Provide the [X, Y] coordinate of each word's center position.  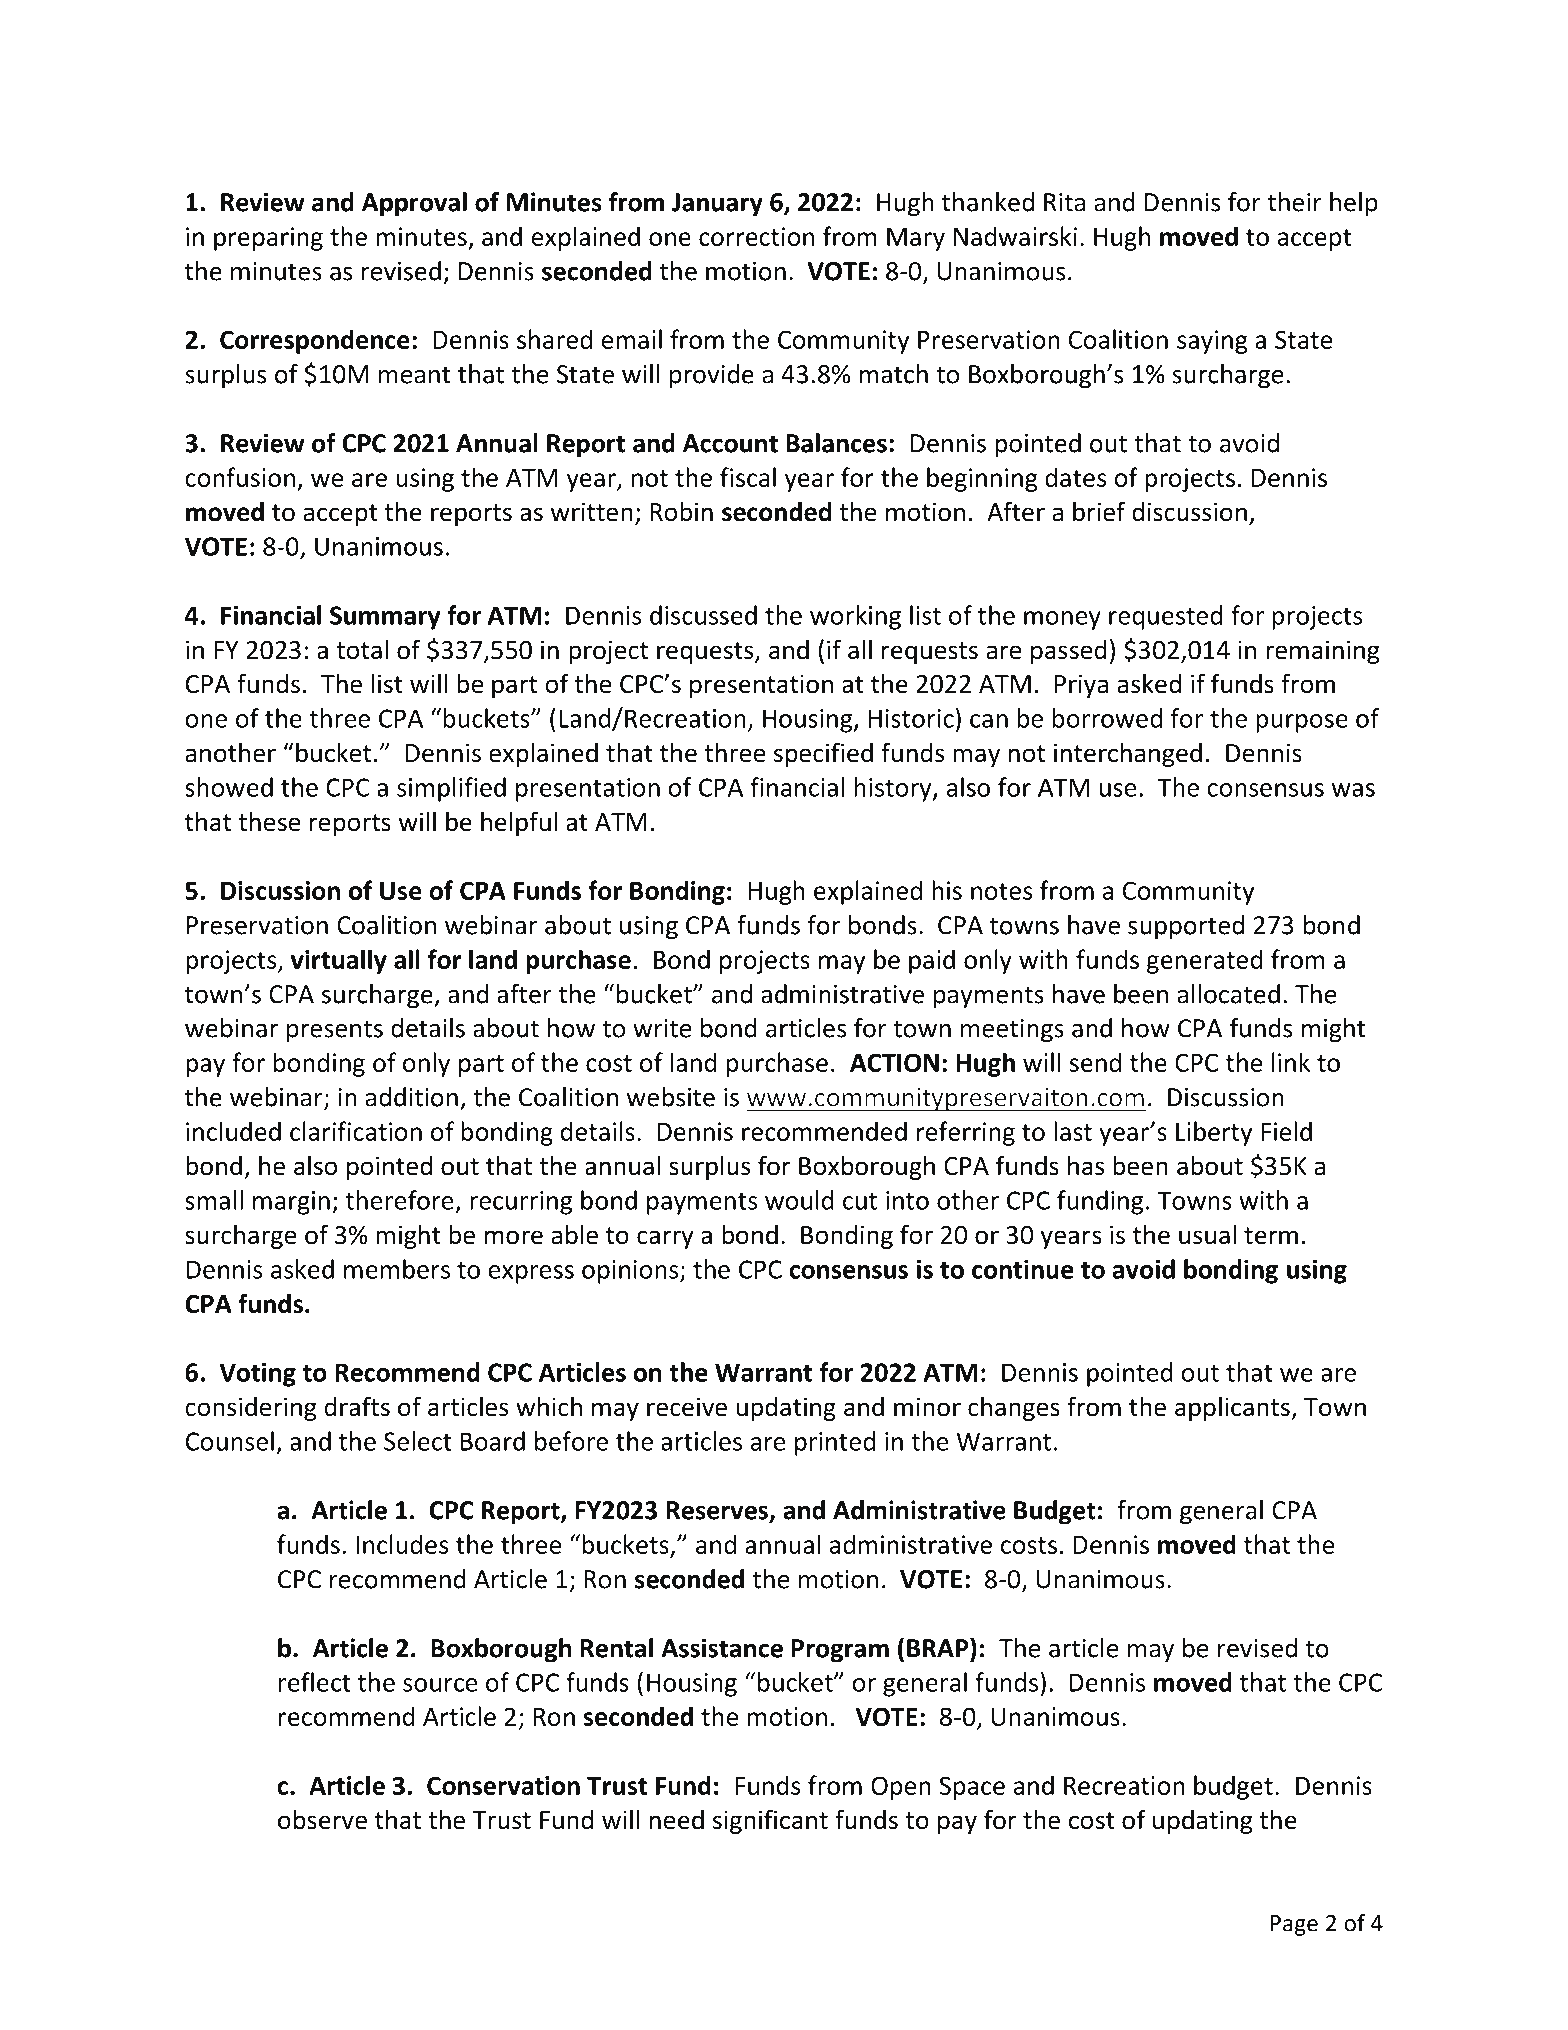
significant [770, 1821]
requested [1165, 617]
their [1295, 202]
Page [1294, 1925]
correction [756, 236]
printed [835, 1443]
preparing [268, 239]
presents [335, 1031]
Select [418, 1441]
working [855, 617]
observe [322, 1819]
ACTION [894, 1062]
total [362, 649]
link [1291, 1062]
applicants [1233, 1408]
